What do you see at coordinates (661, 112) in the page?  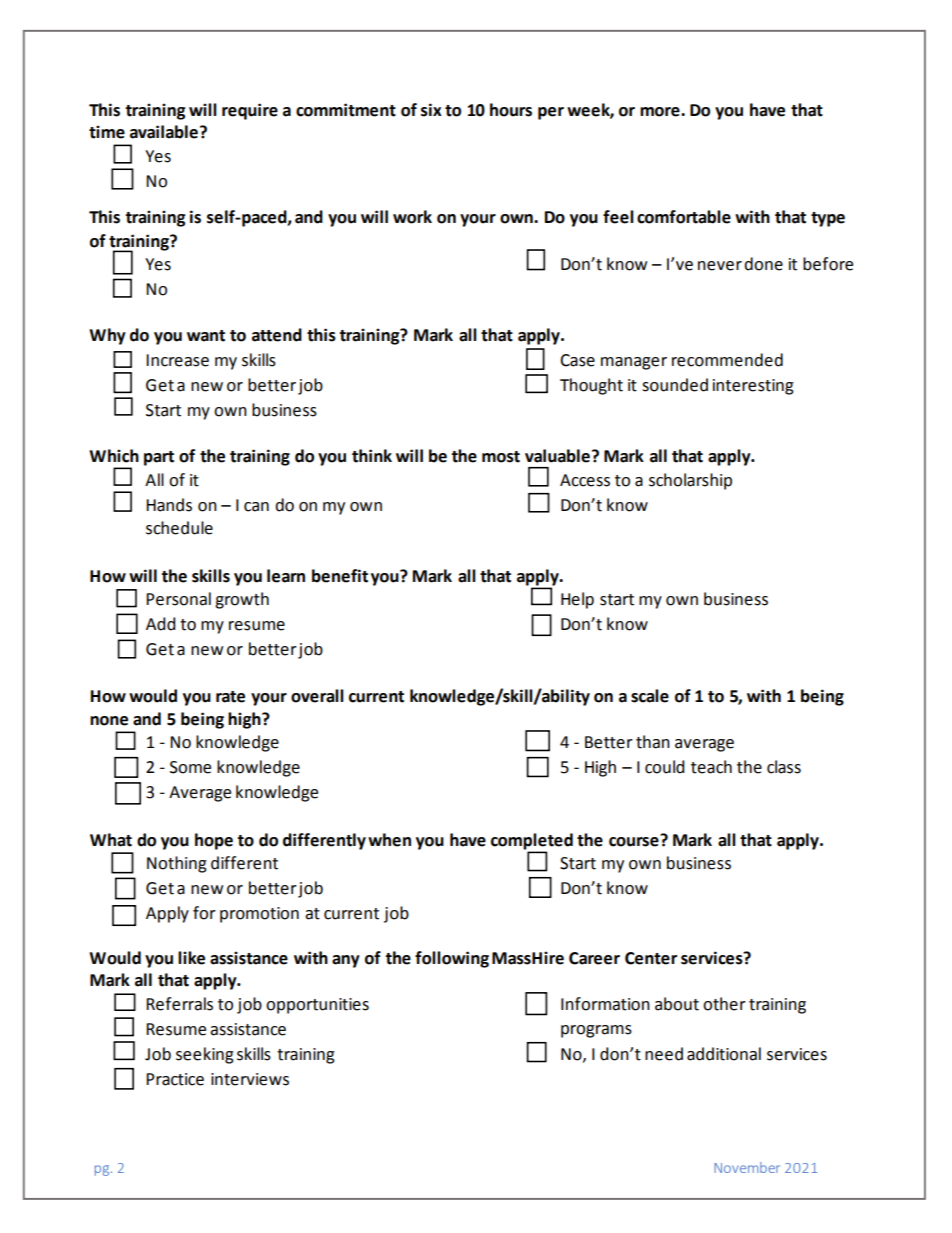 I see `more` at bounding box center [661, 112].
